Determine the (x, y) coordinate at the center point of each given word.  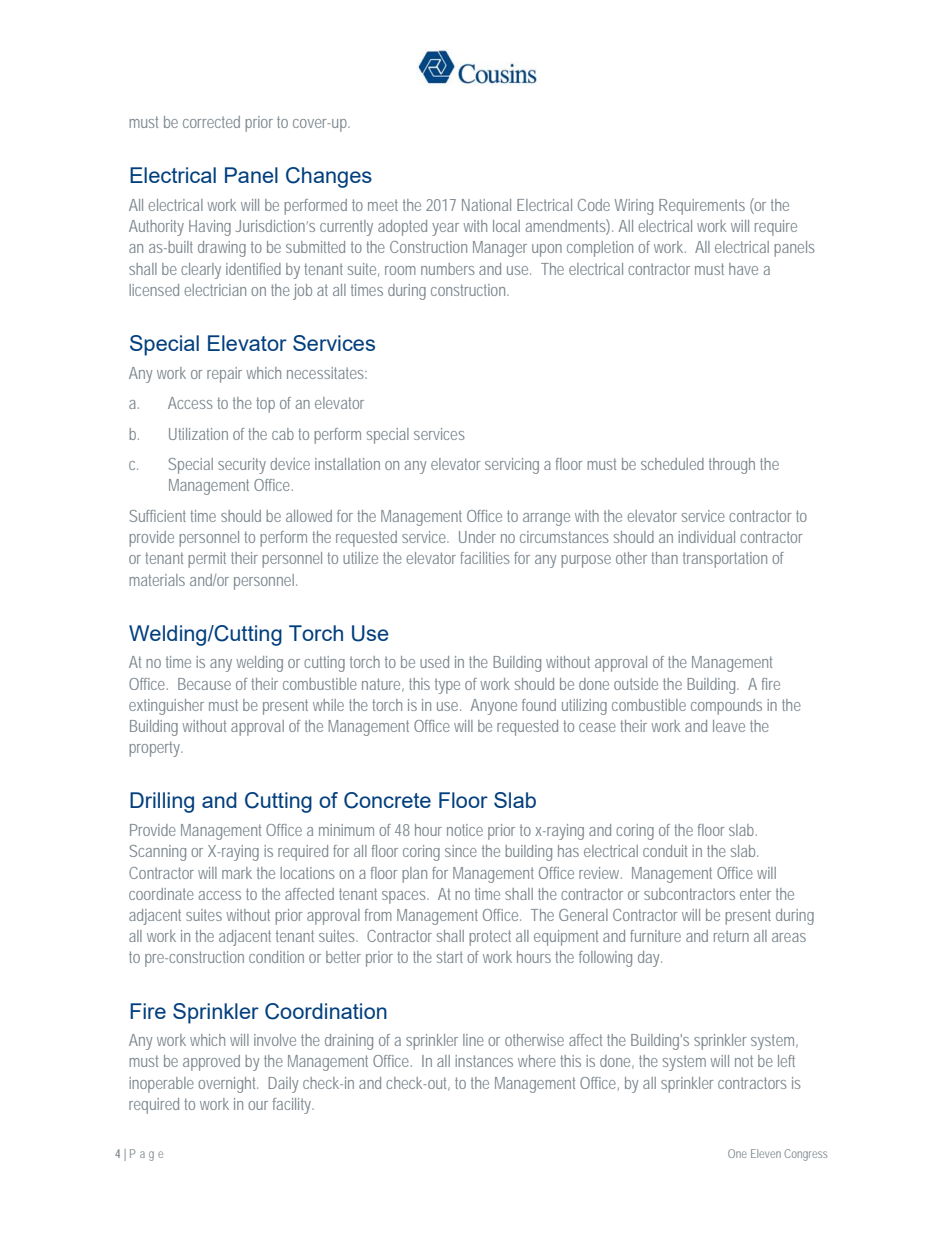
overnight (228, 1085)
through (732, 466)
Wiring (634, 207)
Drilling (162, 802)
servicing (512, 466)
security (242, 466)
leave (729, 726)
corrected (211, 122)
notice (465, 830)
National (486, 205)
